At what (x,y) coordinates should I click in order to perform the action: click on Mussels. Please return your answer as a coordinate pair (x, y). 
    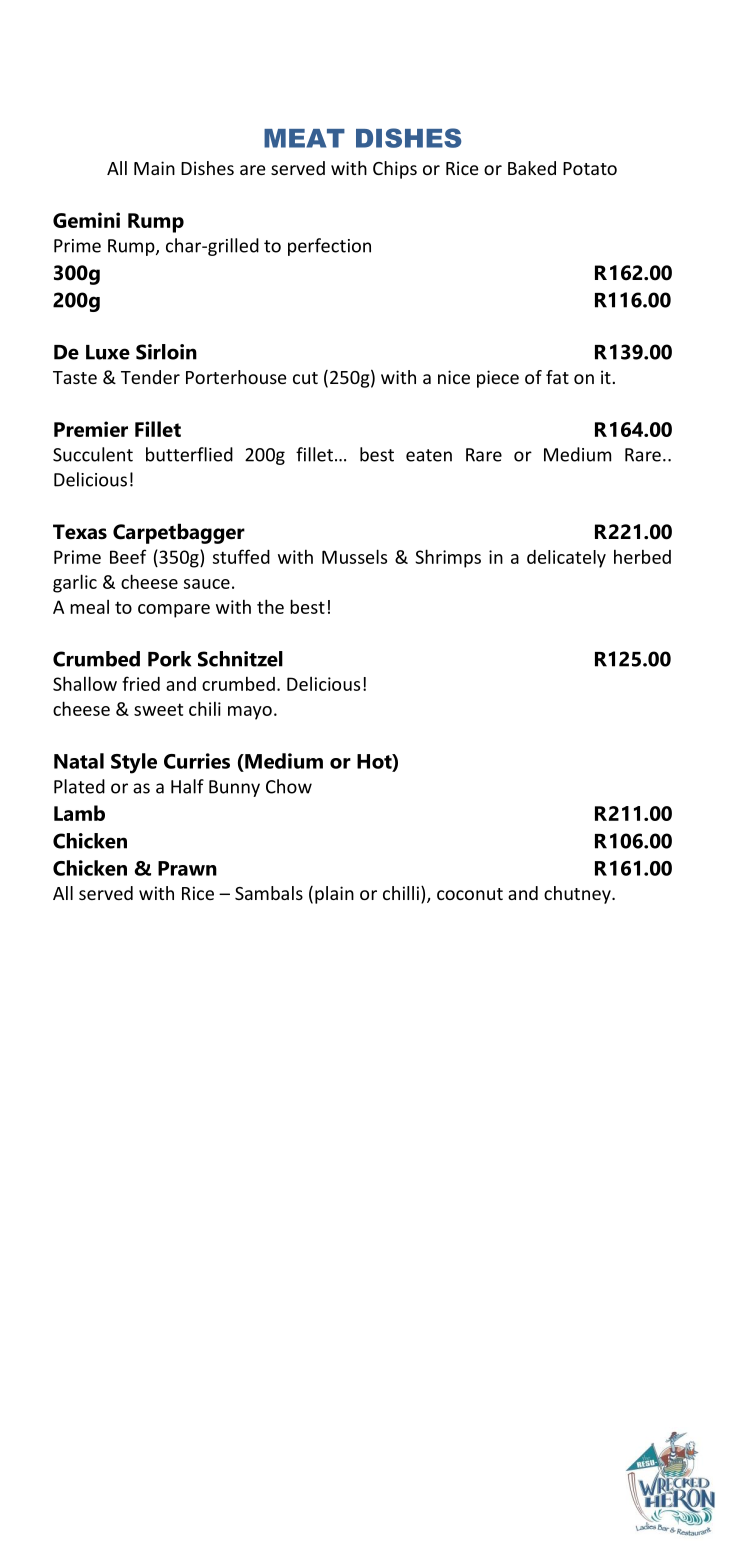
    Looking at the image, I should click on (354, 556).
